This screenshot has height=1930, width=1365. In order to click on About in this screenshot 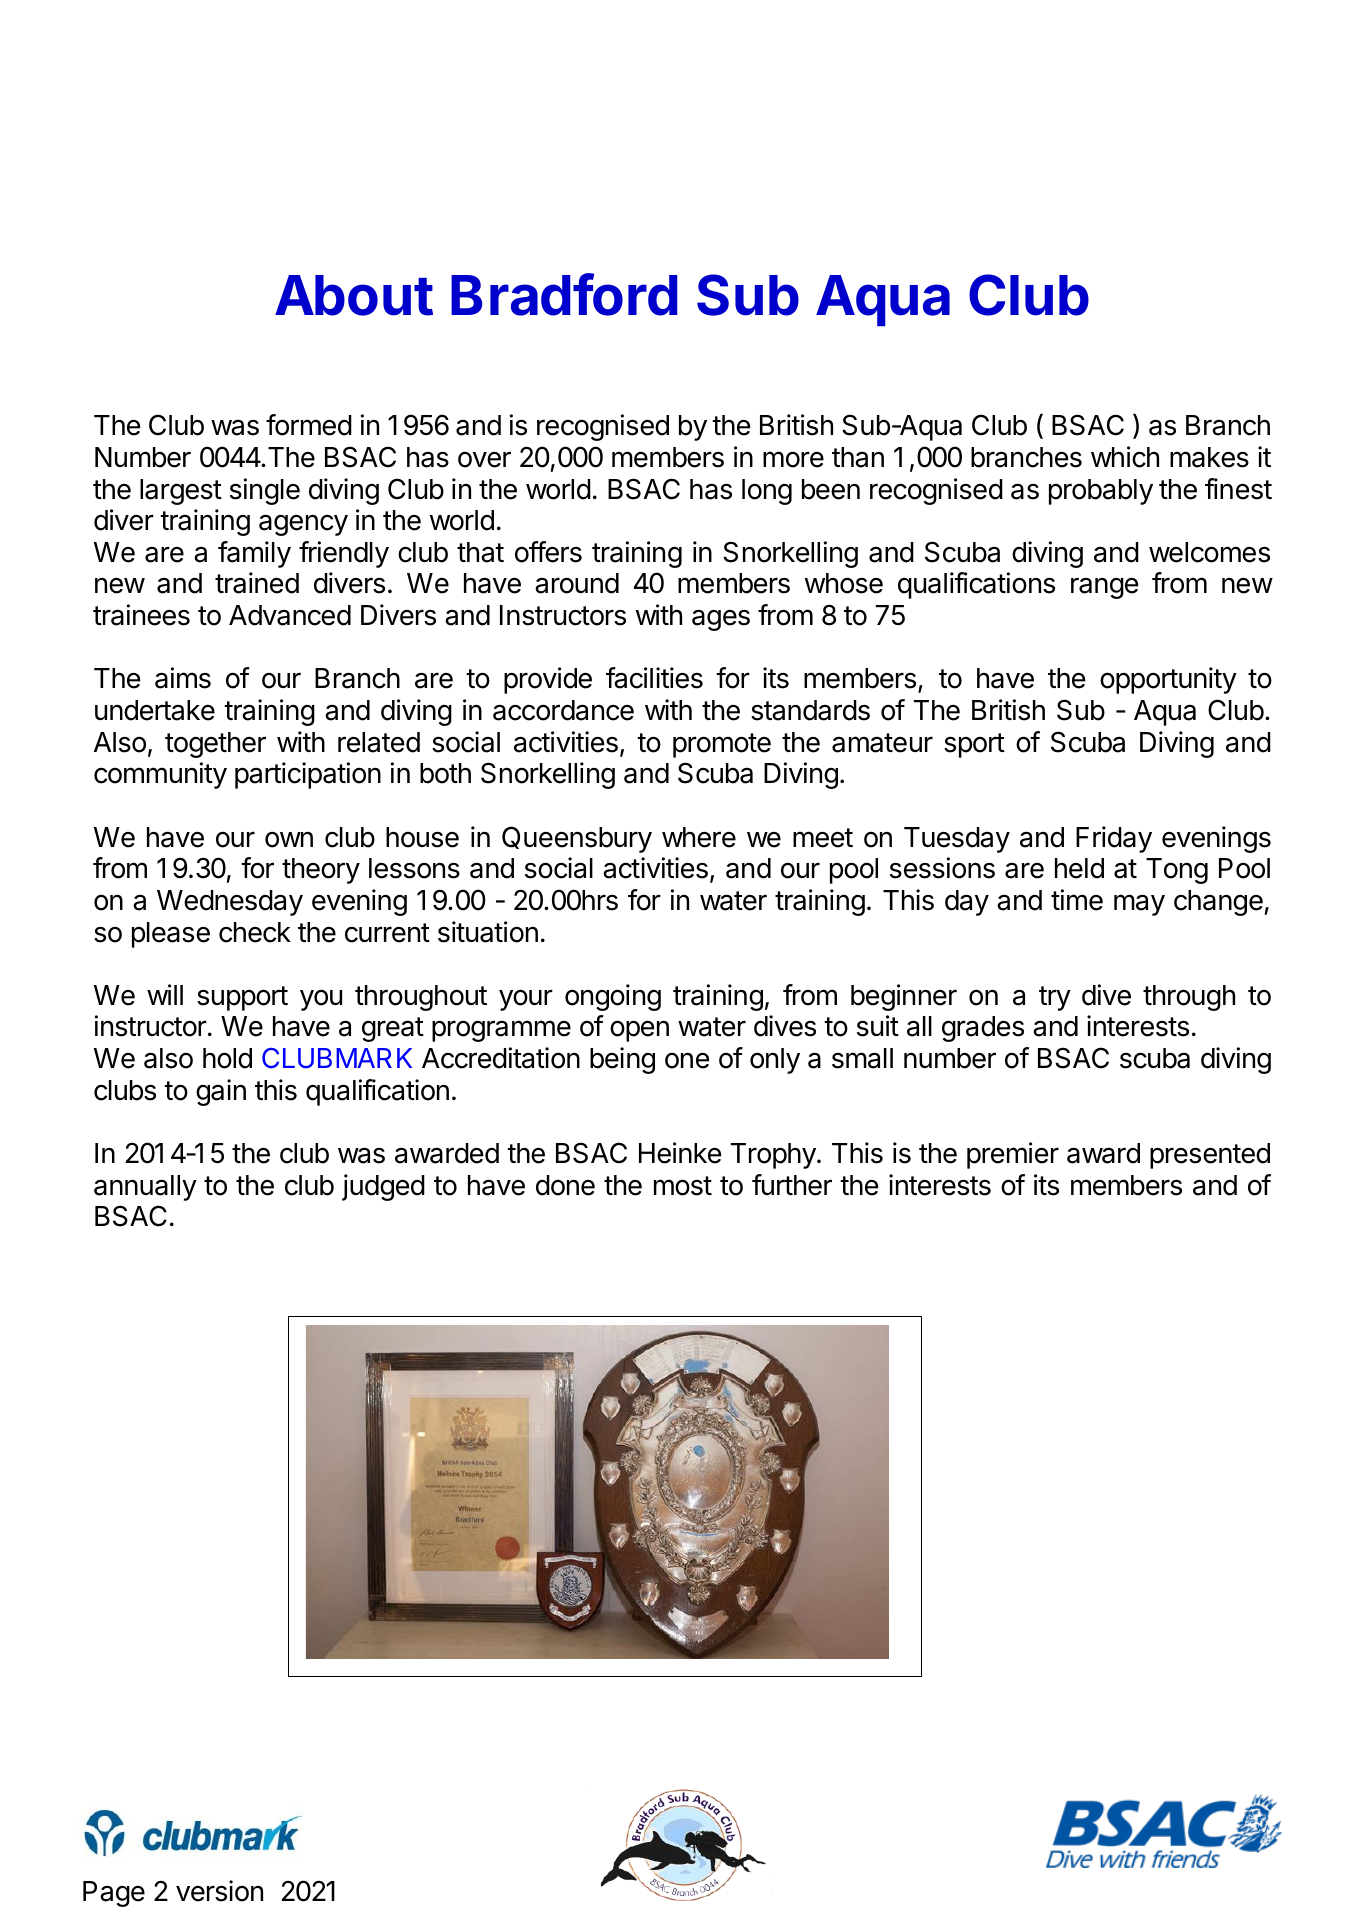, I will do `click(354, 295)`.
